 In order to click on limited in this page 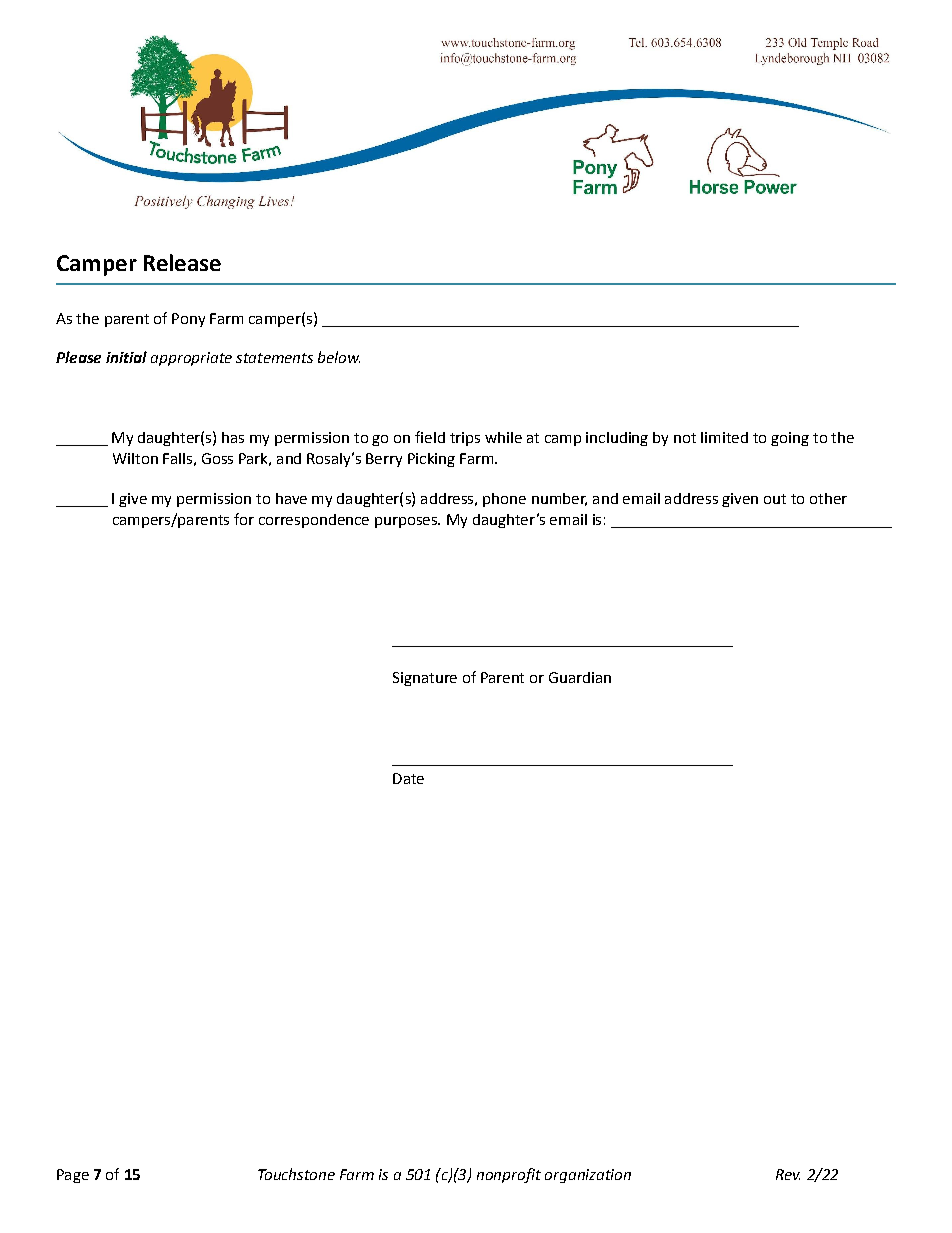, I will do `click(724, 437)`.
